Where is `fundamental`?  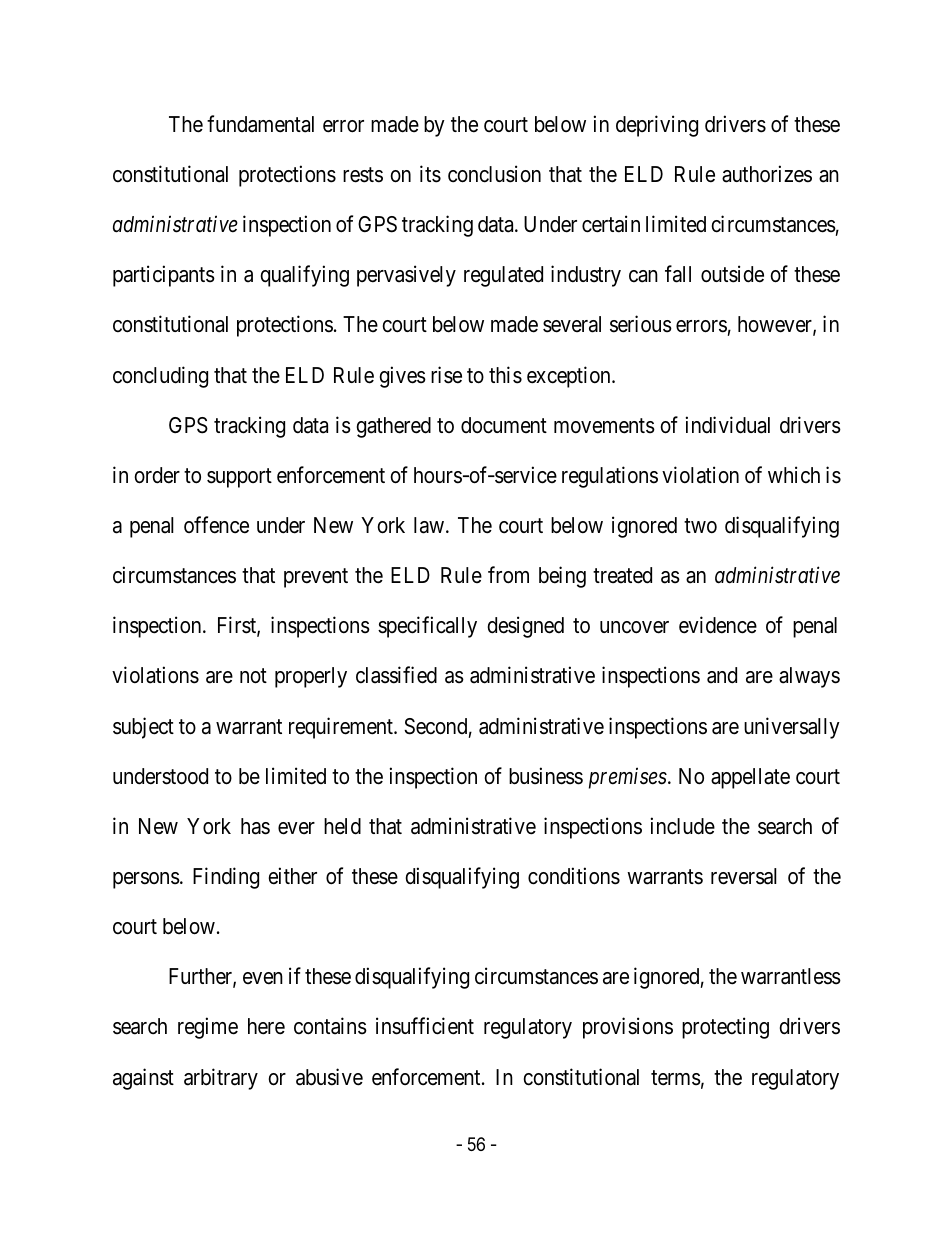 fundamental is located at coordinates (260, 124).
